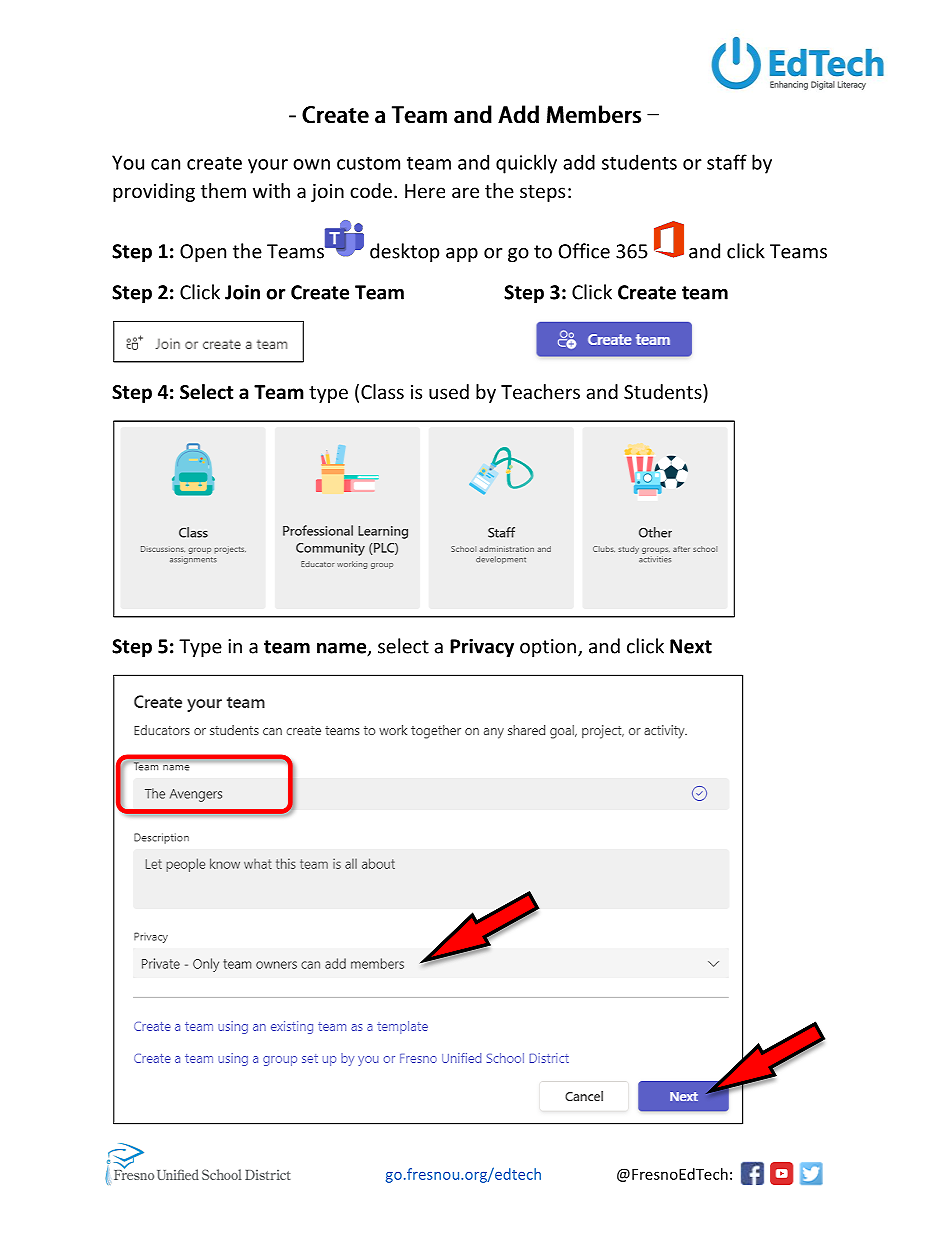 This screenshot has height=1233, width=952. I want to click on used, so click(449, 391).
